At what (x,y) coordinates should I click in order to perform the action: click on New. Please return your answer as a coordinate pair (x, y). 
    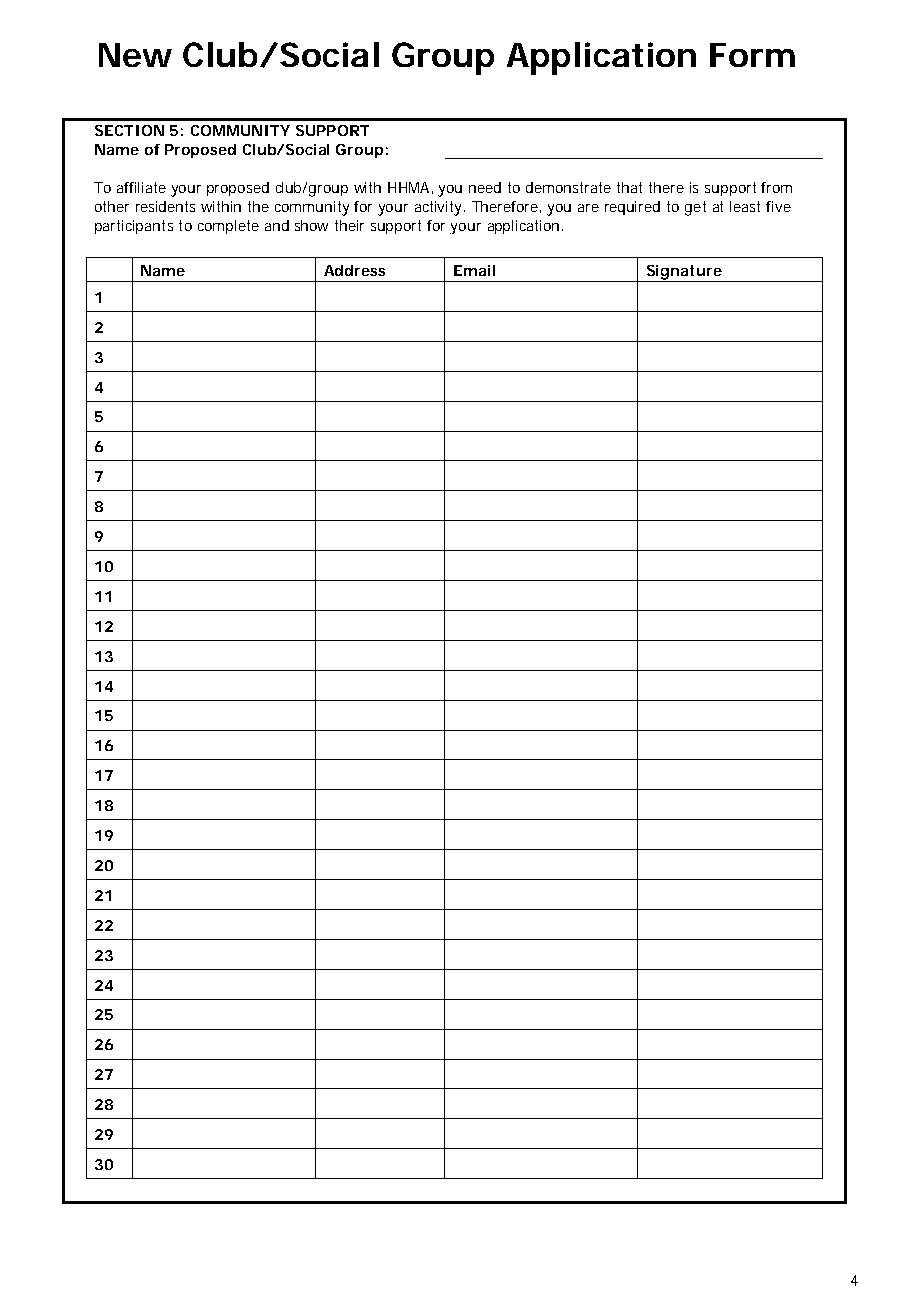
    Looking at the image, I should click on (135, 55).
